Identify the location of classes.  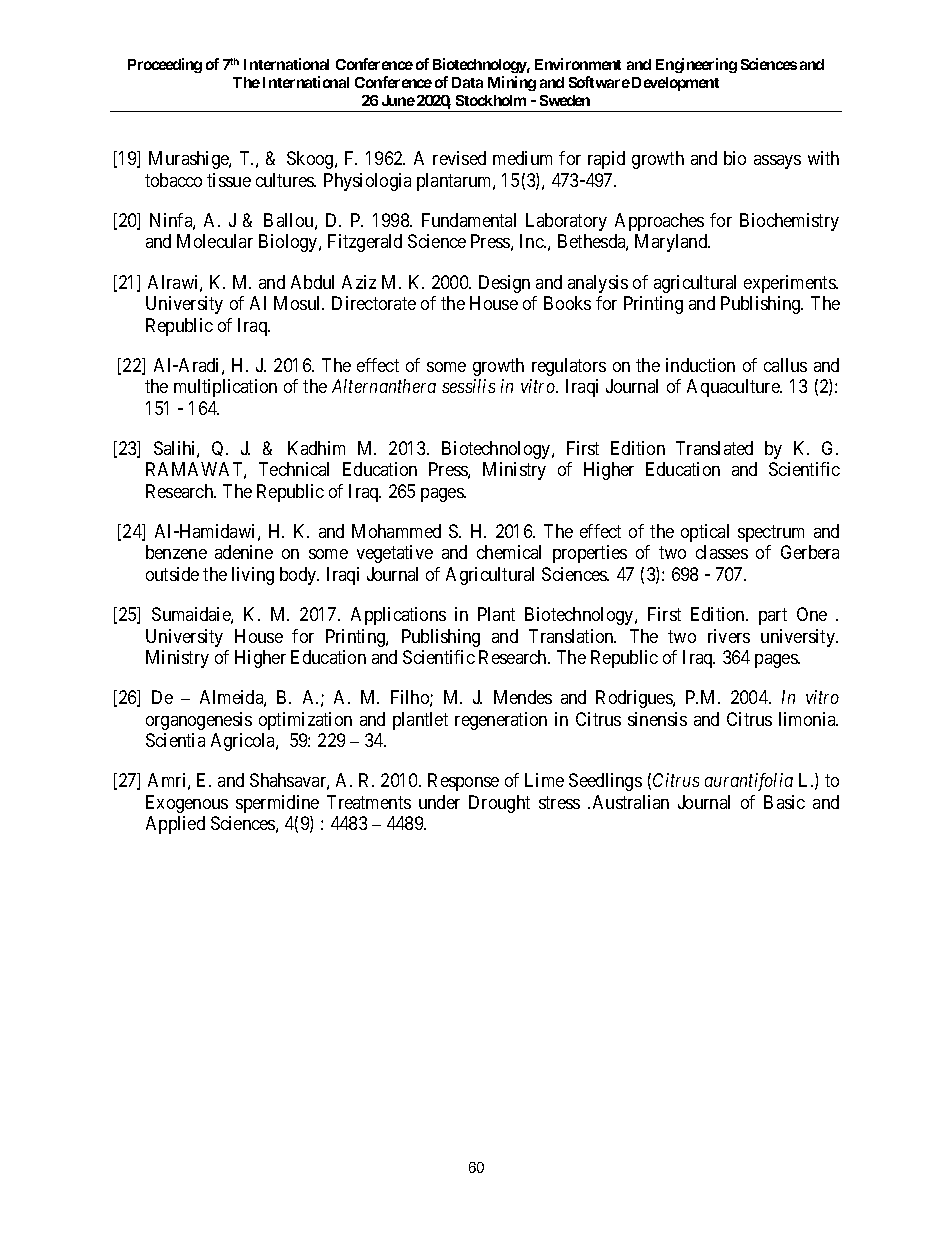
(722, 552).
